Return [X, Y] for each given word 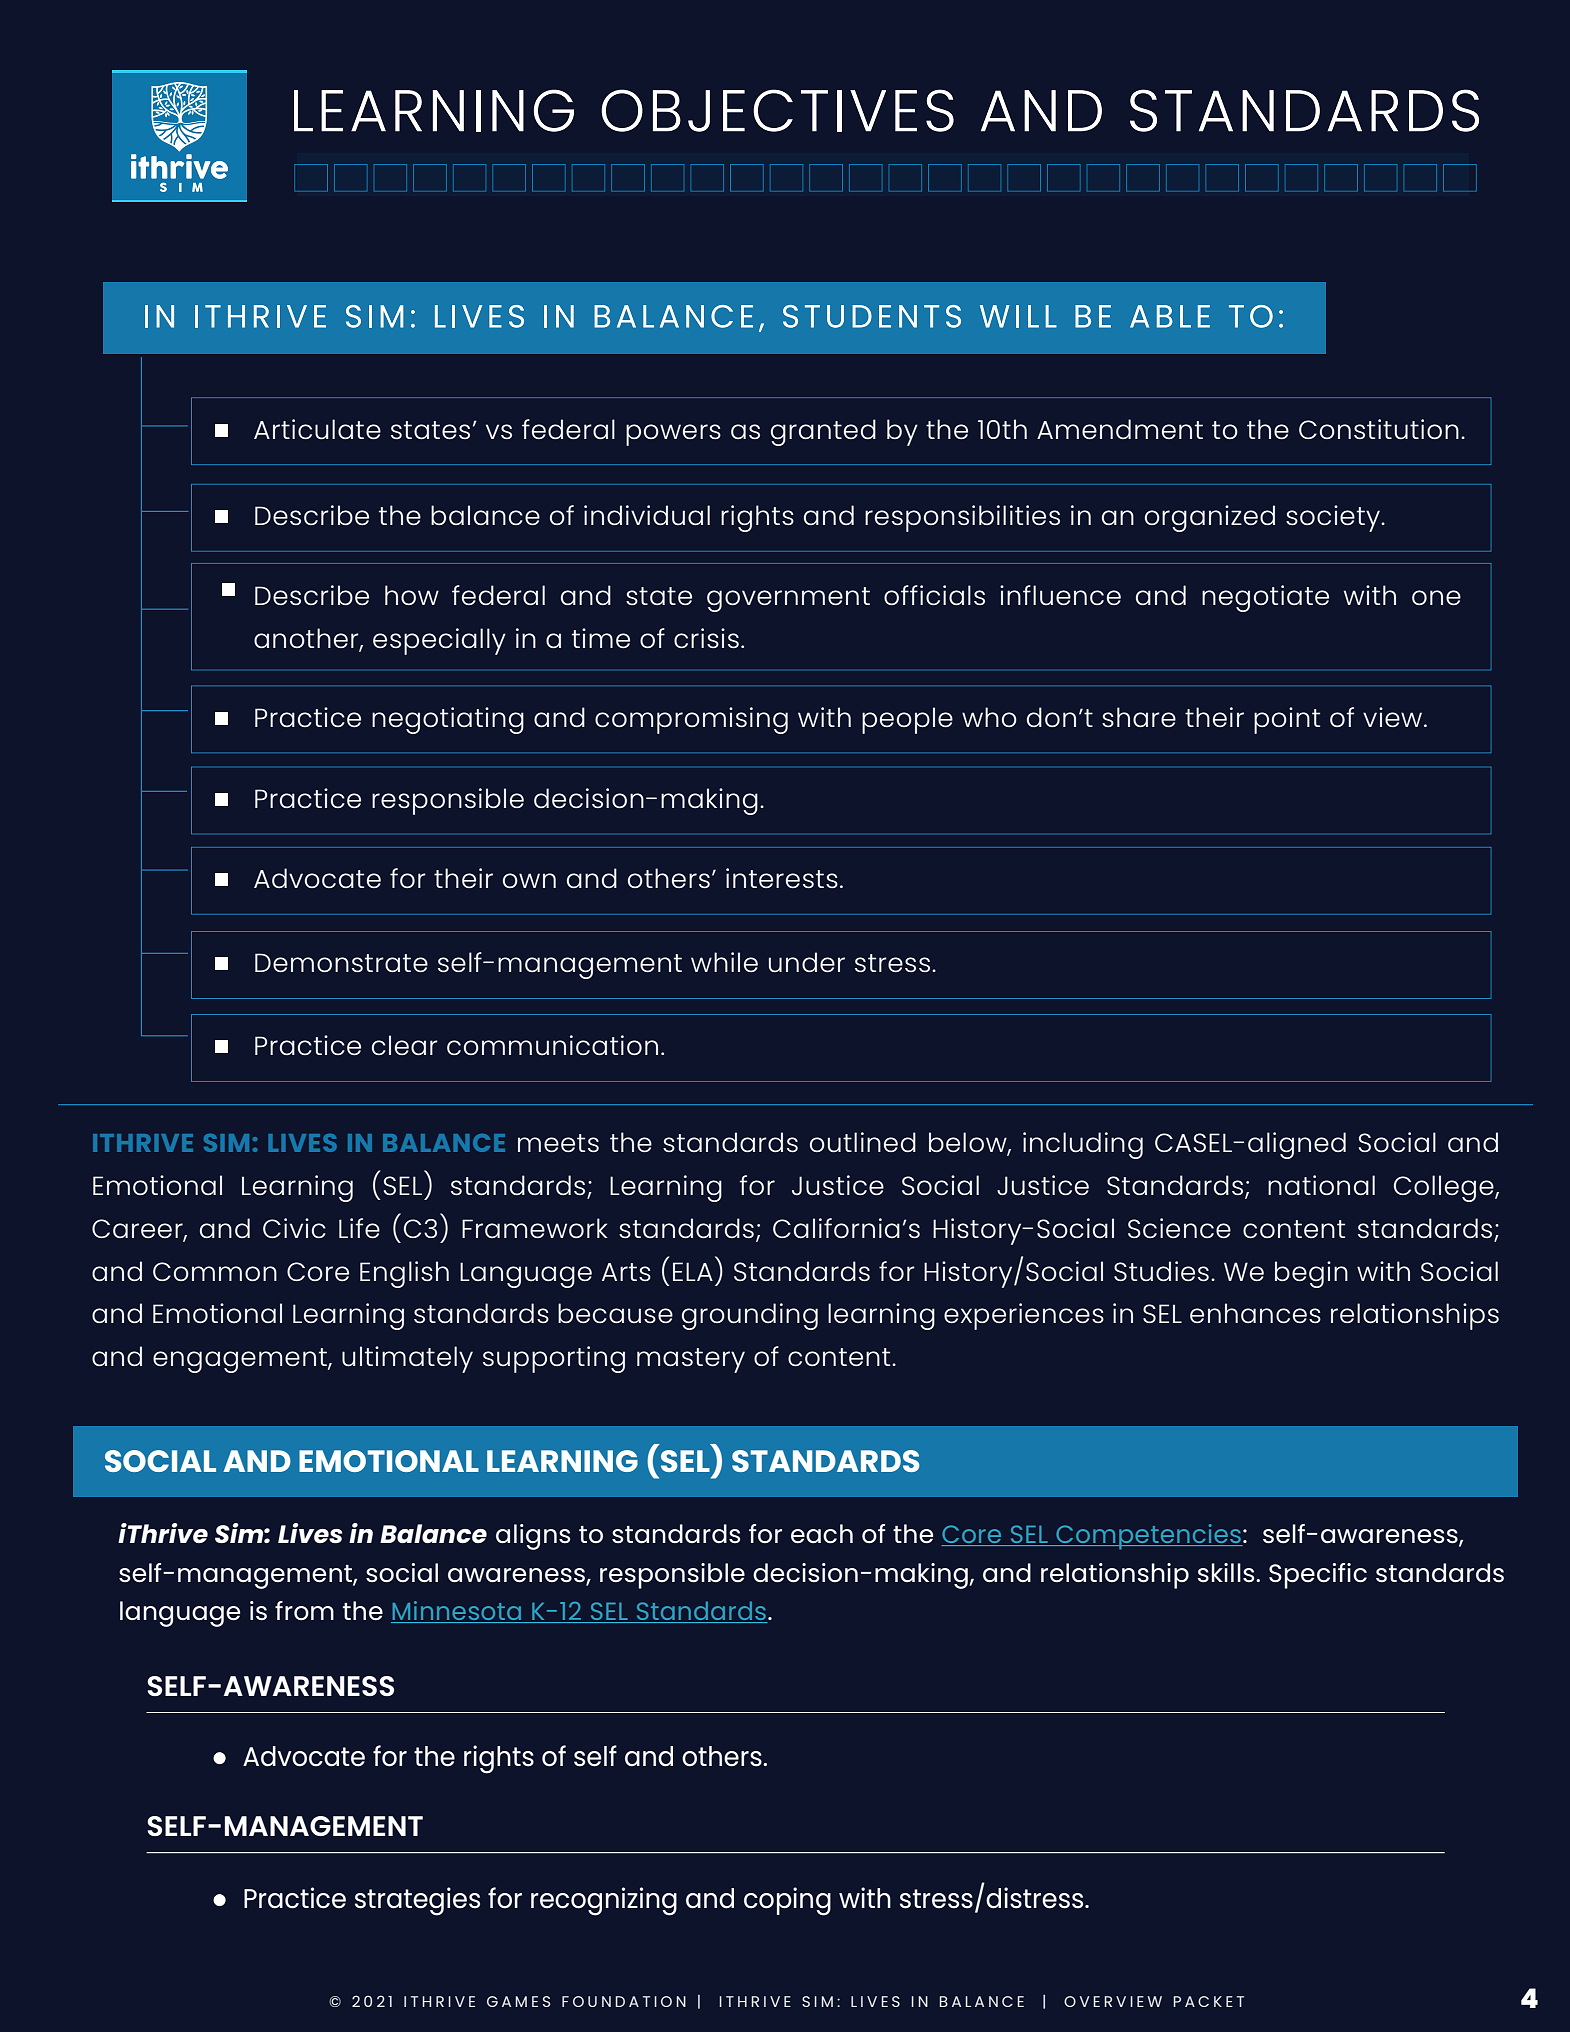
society [1334, 518]
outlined [863, 1142]
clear [405, 1045]
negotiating [448, 720]
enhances [1255, 1313]
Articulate [317, 429]
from [304, 1610]
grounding [750, 1316]
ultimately [407, 1359]
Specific [1318, 1576]
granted [823, 432]
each [822, 1534]
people [907, 720]
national [1321, 1185]
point [1287, 720]
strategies [417, 1901]
